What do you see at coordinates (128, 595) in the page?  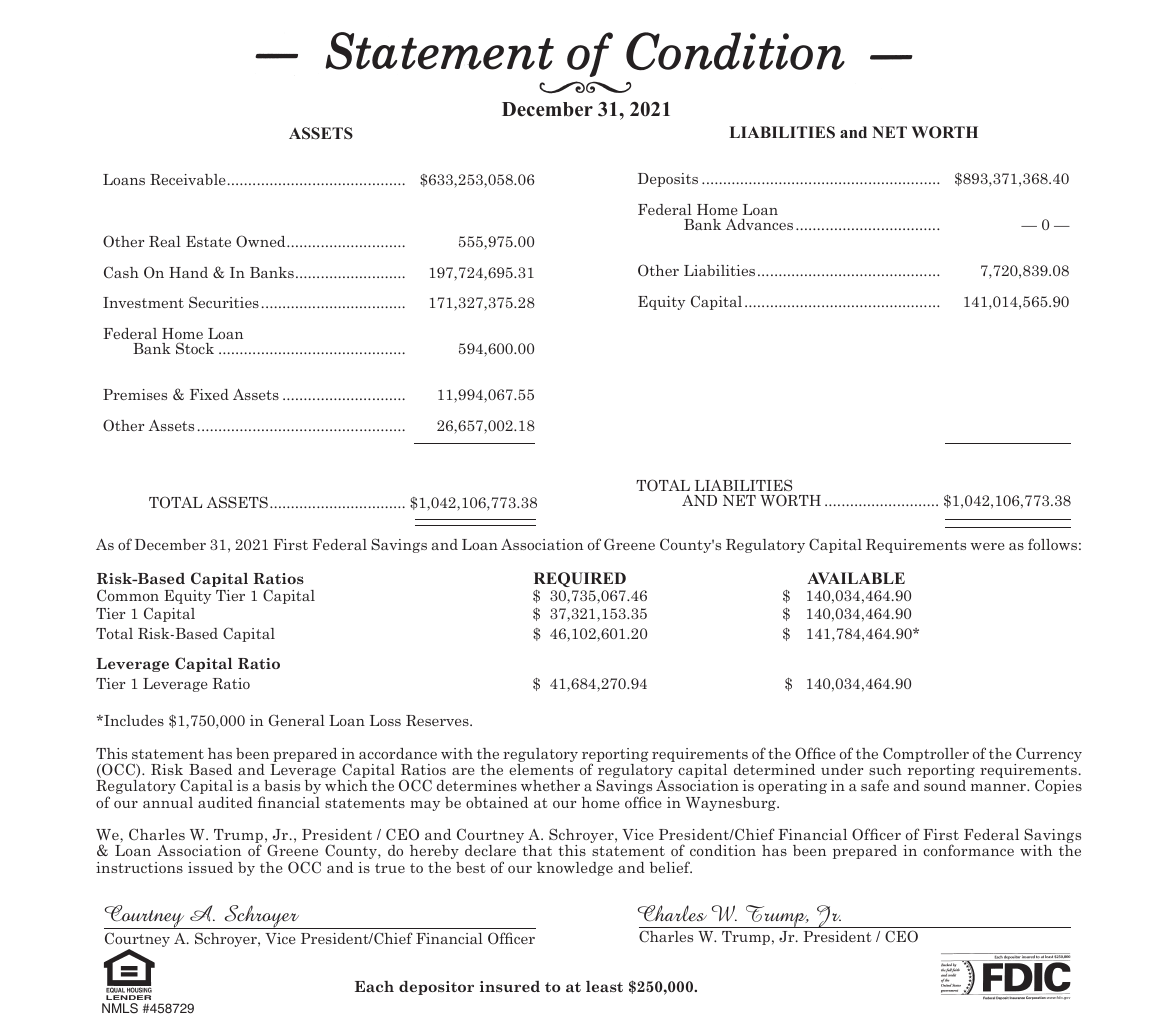 I see `Common` at bounding box center [128, 595].
